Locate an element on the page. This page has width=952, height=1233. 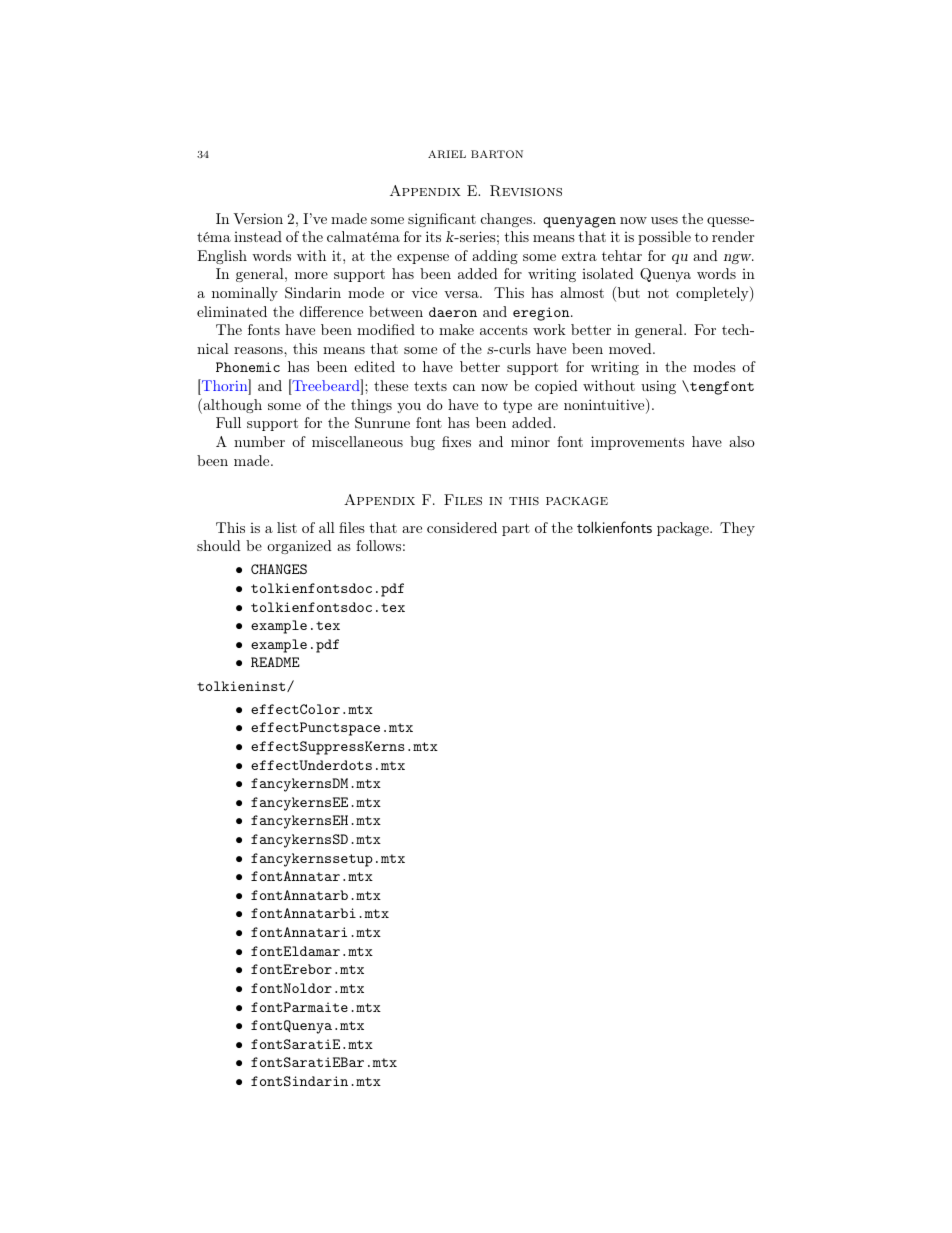
Full is located at coordinates (228, 422).
